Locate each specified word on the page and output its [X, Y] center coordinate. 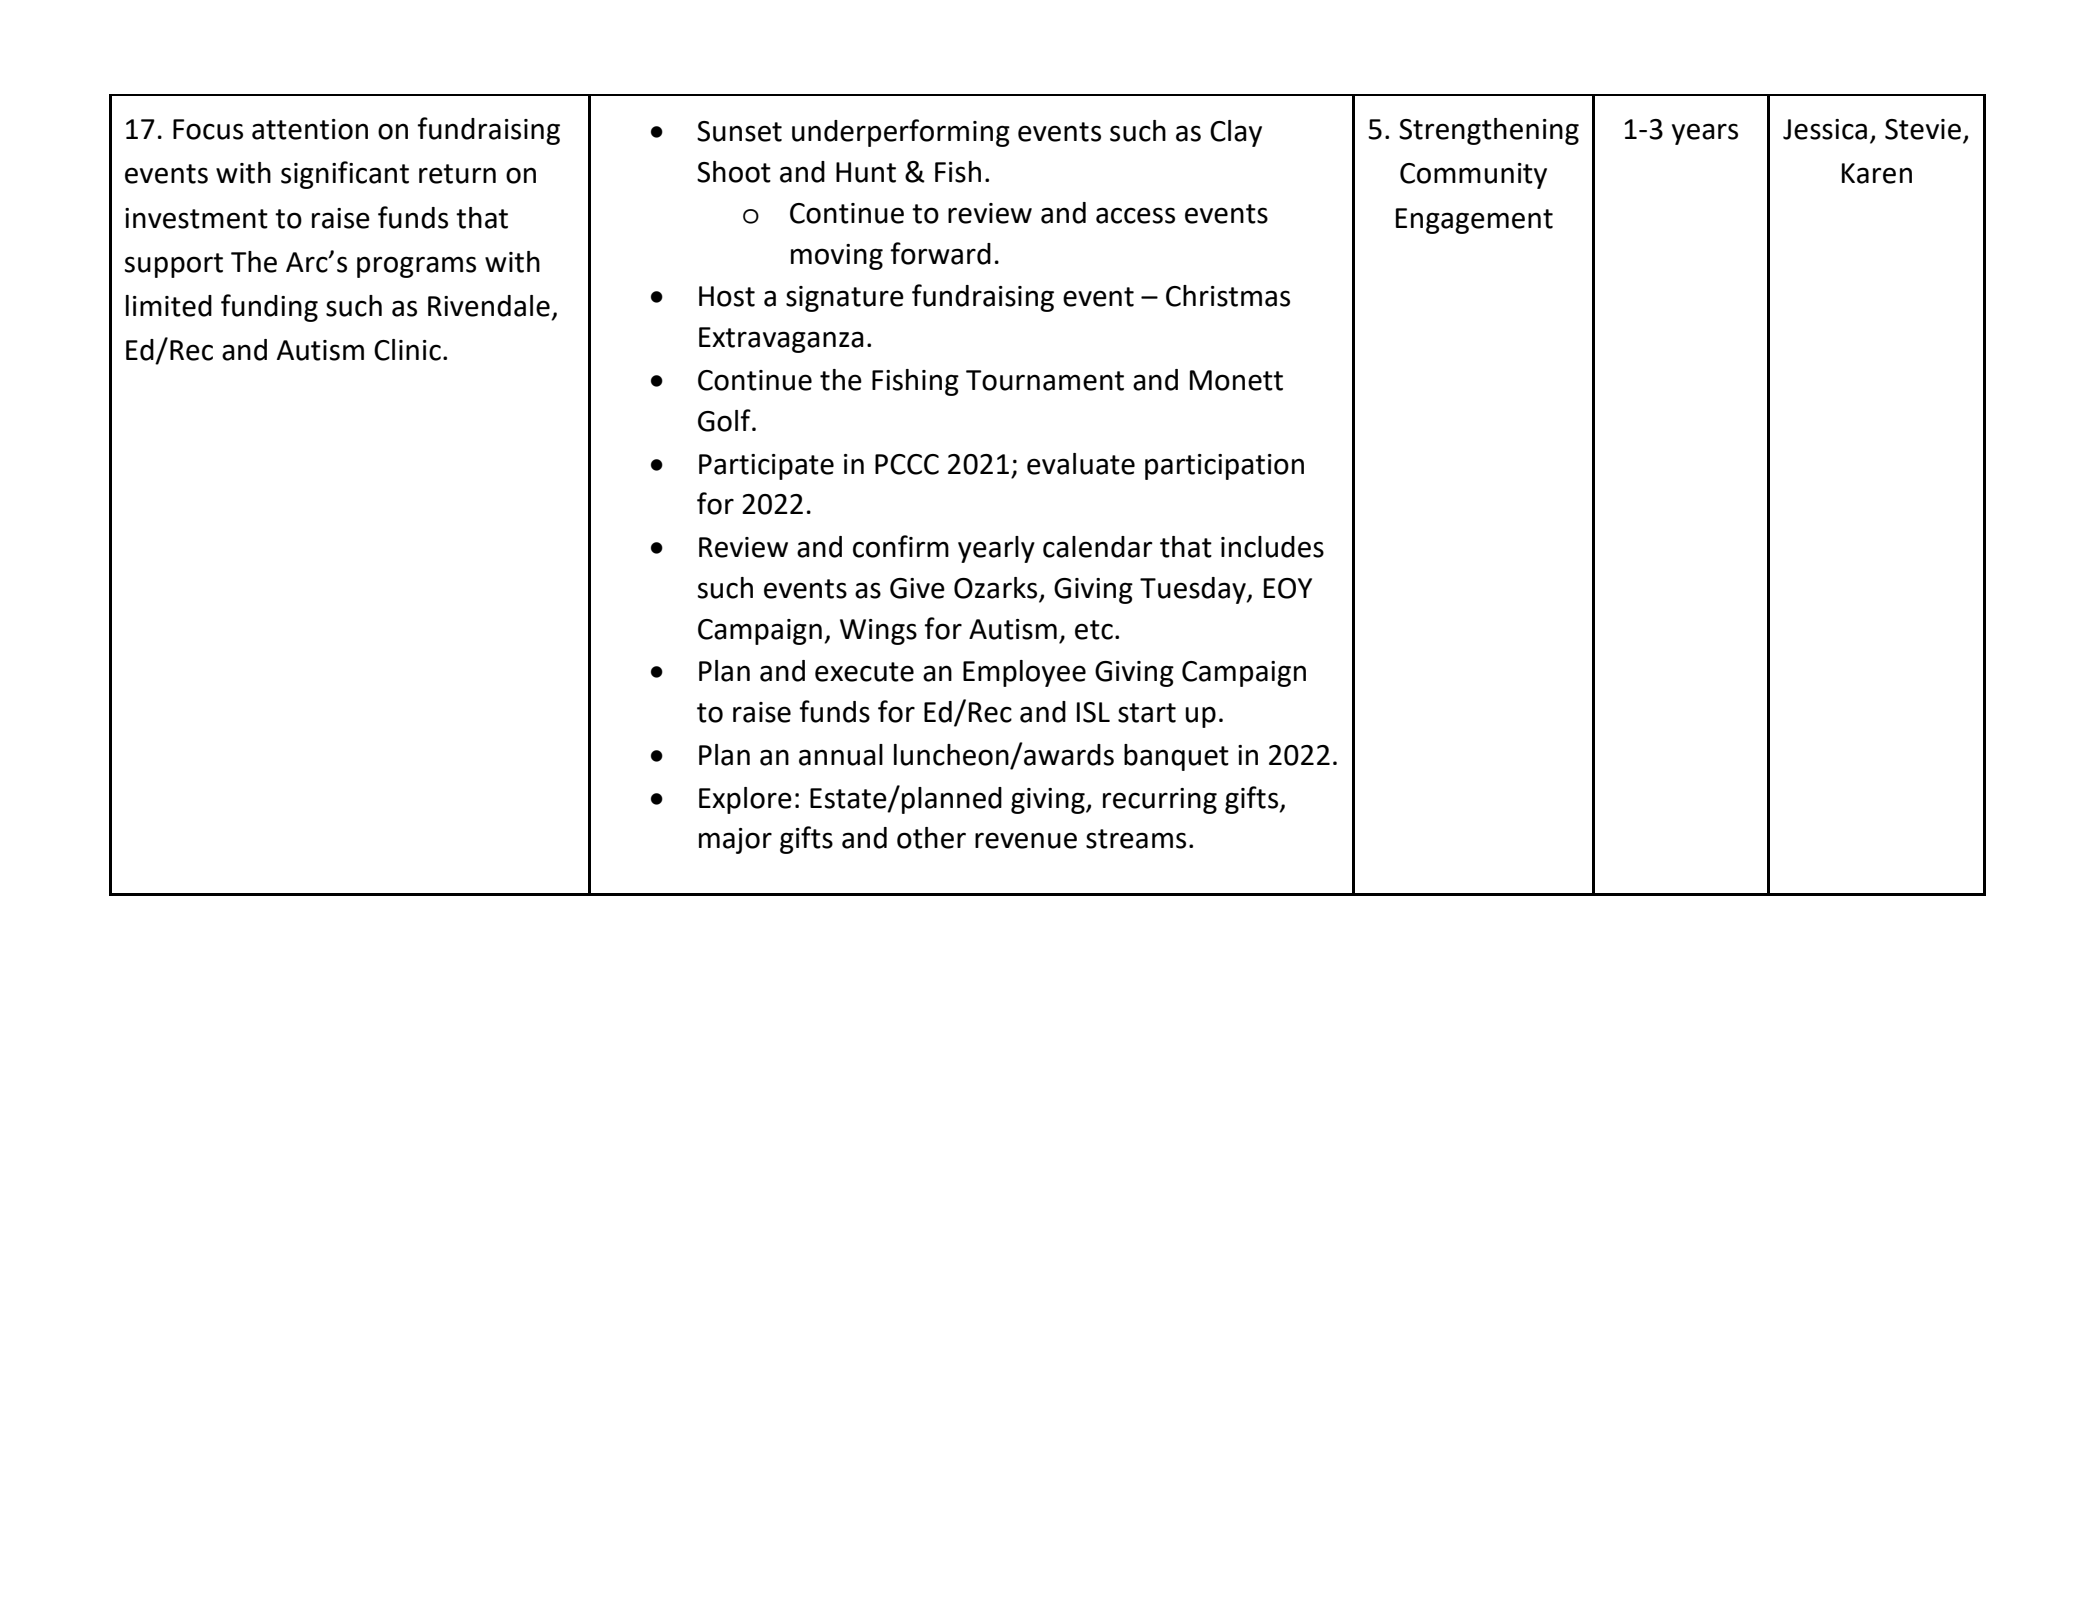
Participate [766, 467]
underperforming [901, 133]
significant [345, 175]
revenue [1026, 840]
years [1705, 134]
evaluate [1081, 464]
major [735, 841]
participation [1224, 467]
